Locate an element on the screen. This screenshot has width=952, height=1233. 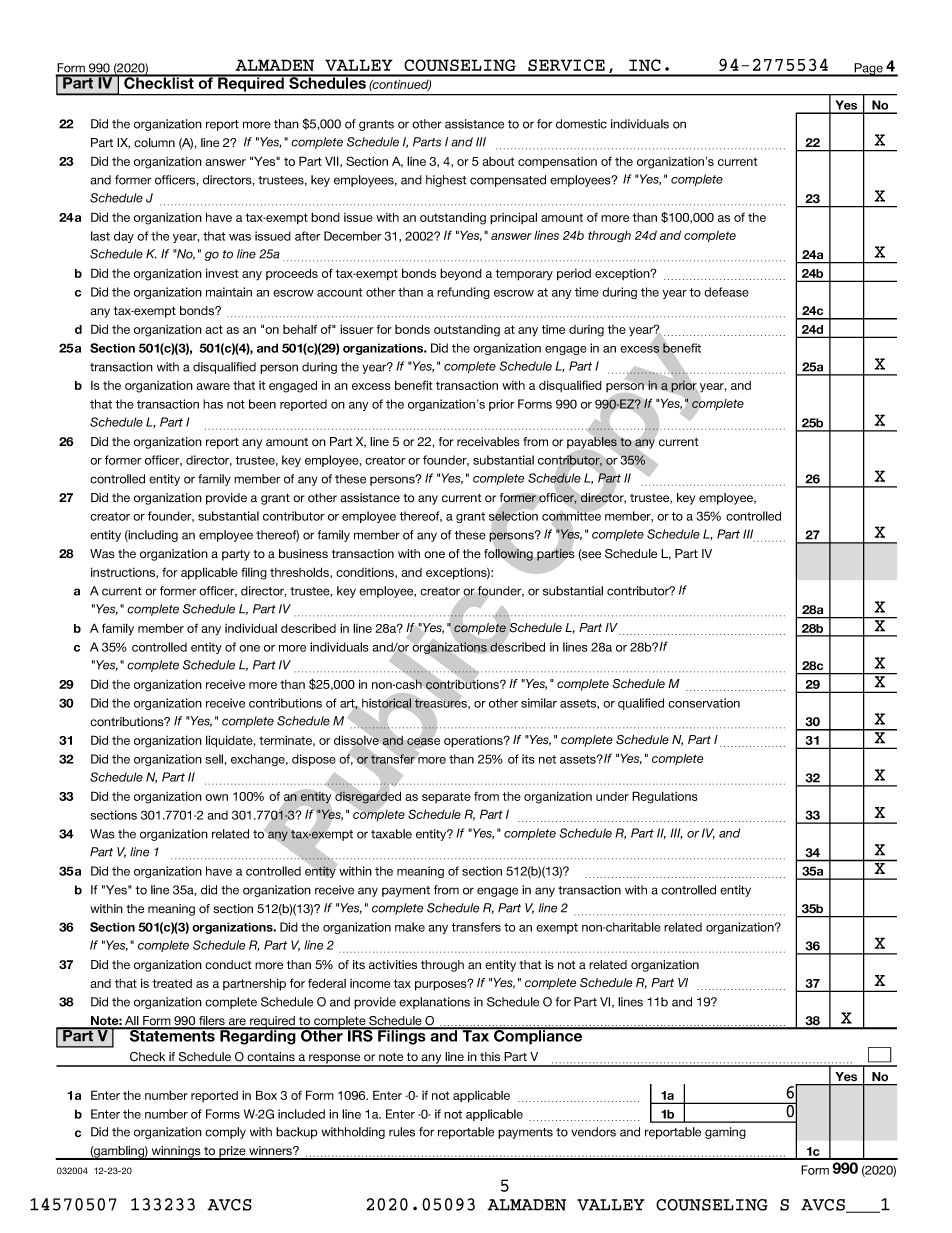
separate is located at coordinates (446, 797).
